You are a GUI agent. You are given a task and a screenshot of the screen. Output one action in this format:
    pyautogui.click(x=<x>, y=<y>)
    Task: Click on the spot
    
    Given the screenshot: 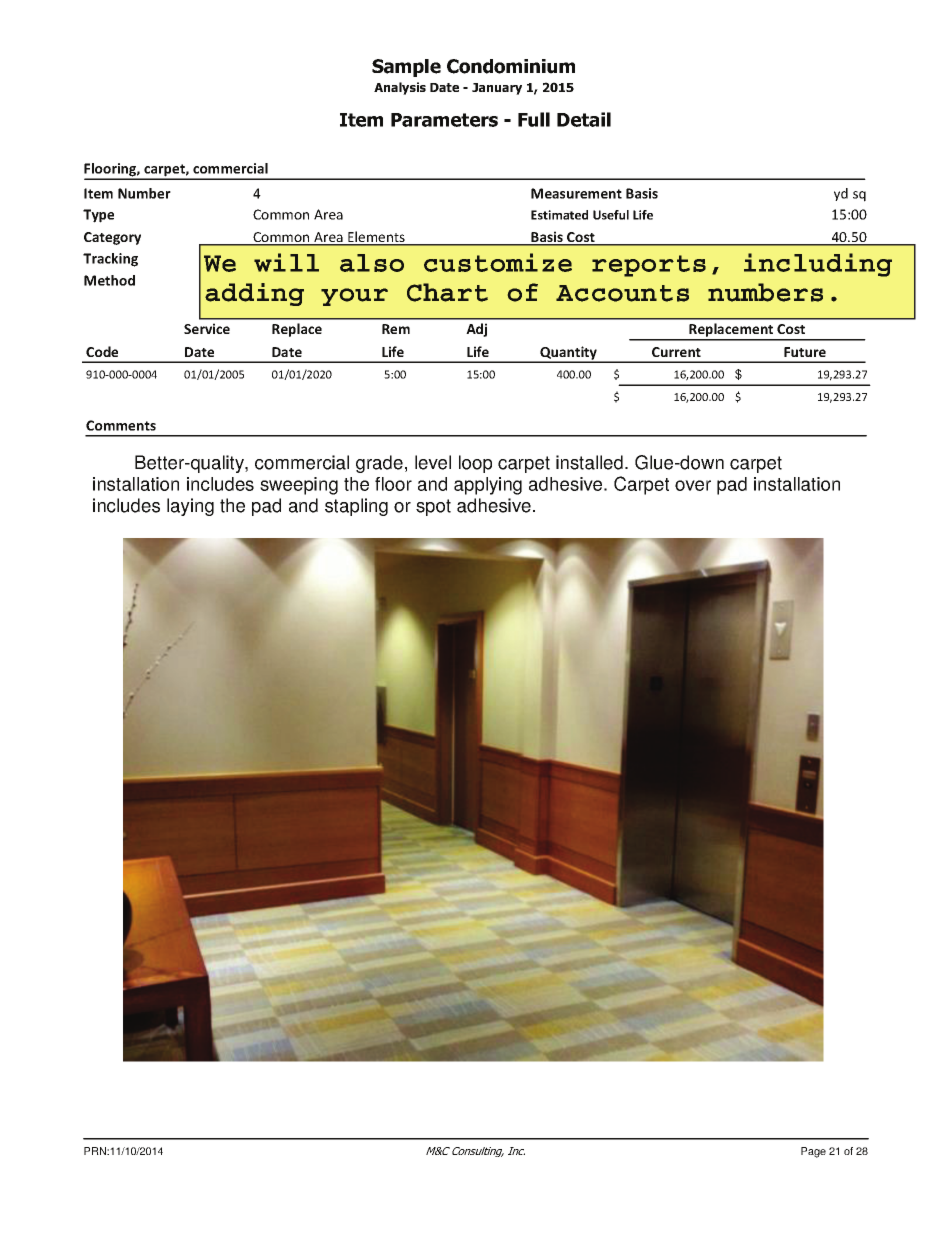 What is the action you would take?
    pyautogui.click(x=433, y=507)
